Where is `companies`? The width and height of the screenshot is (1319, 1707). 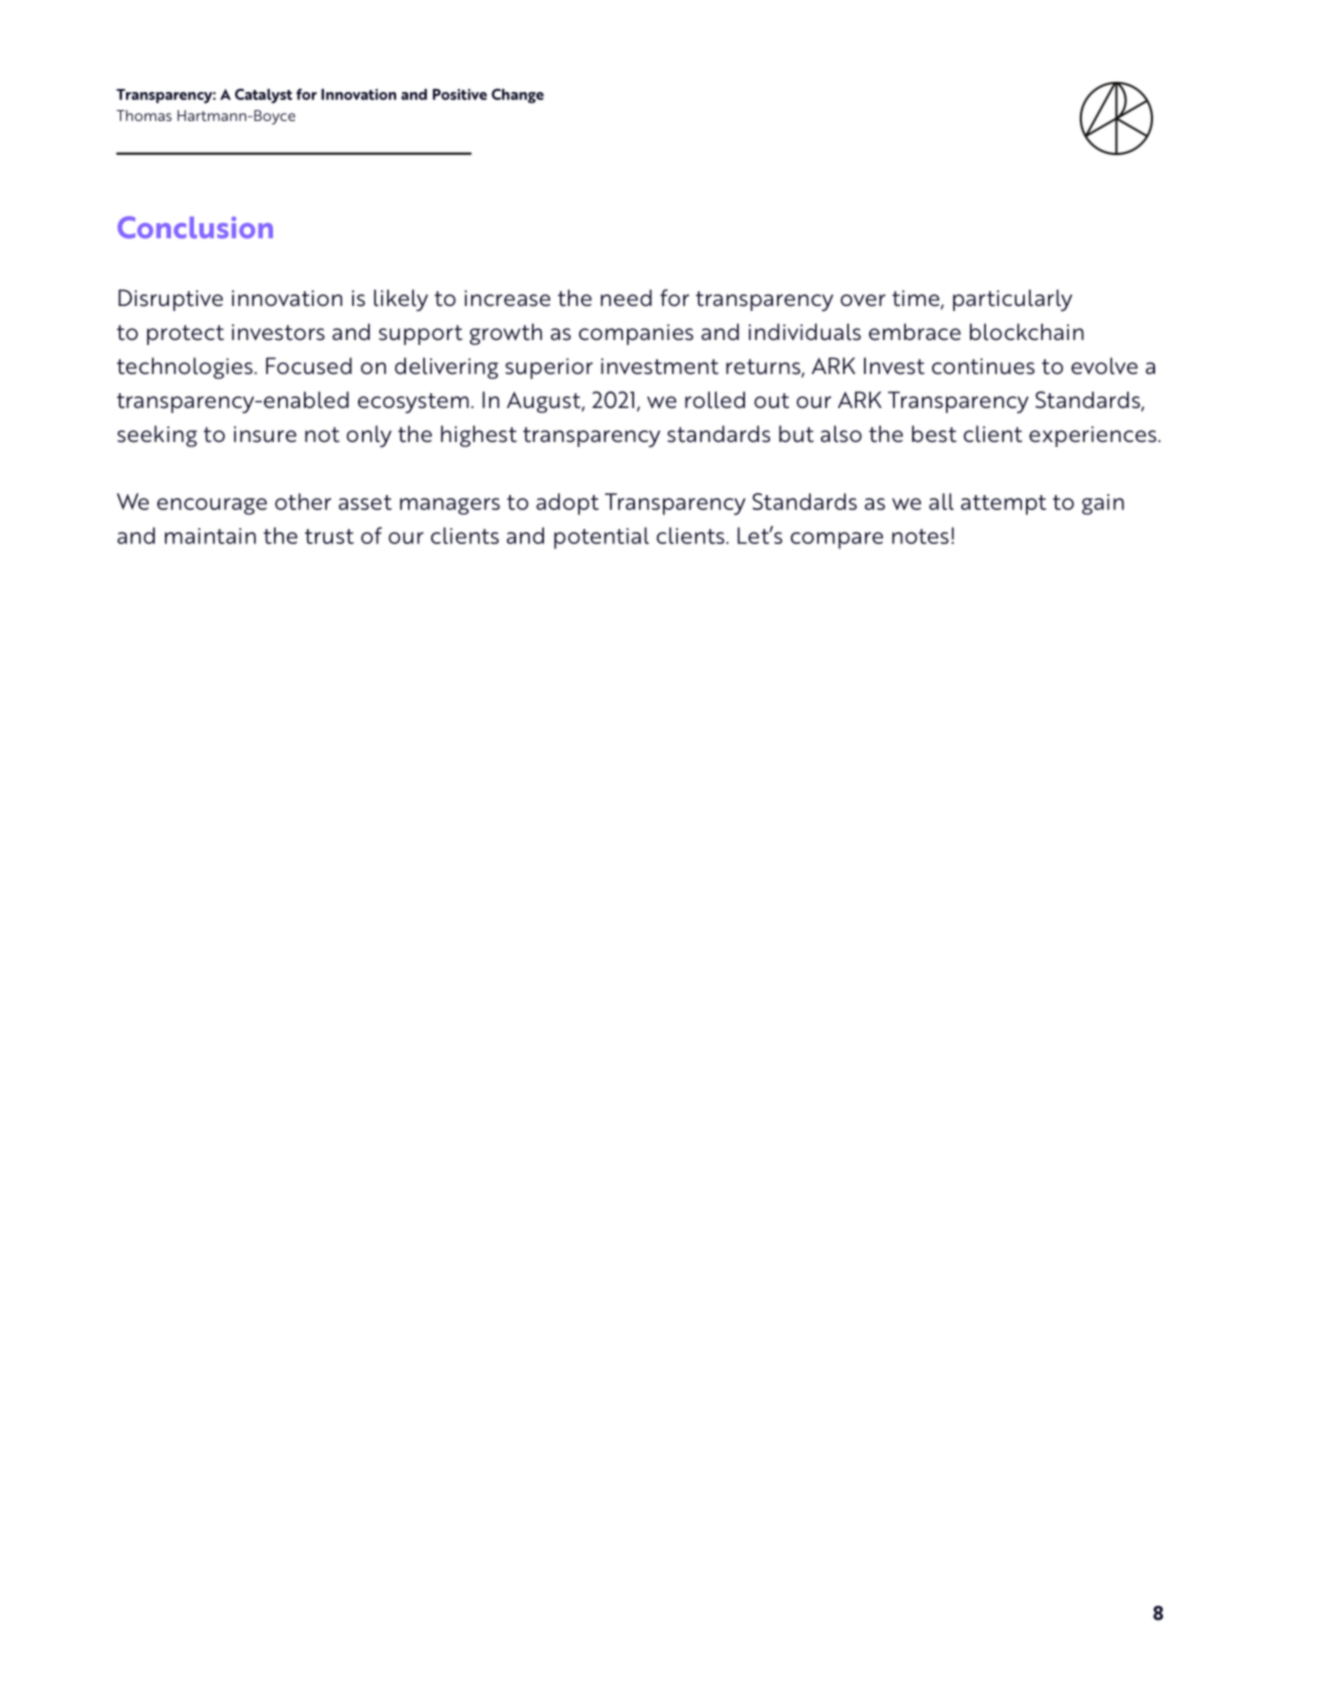 companies is located at coordinates (636, 334).
